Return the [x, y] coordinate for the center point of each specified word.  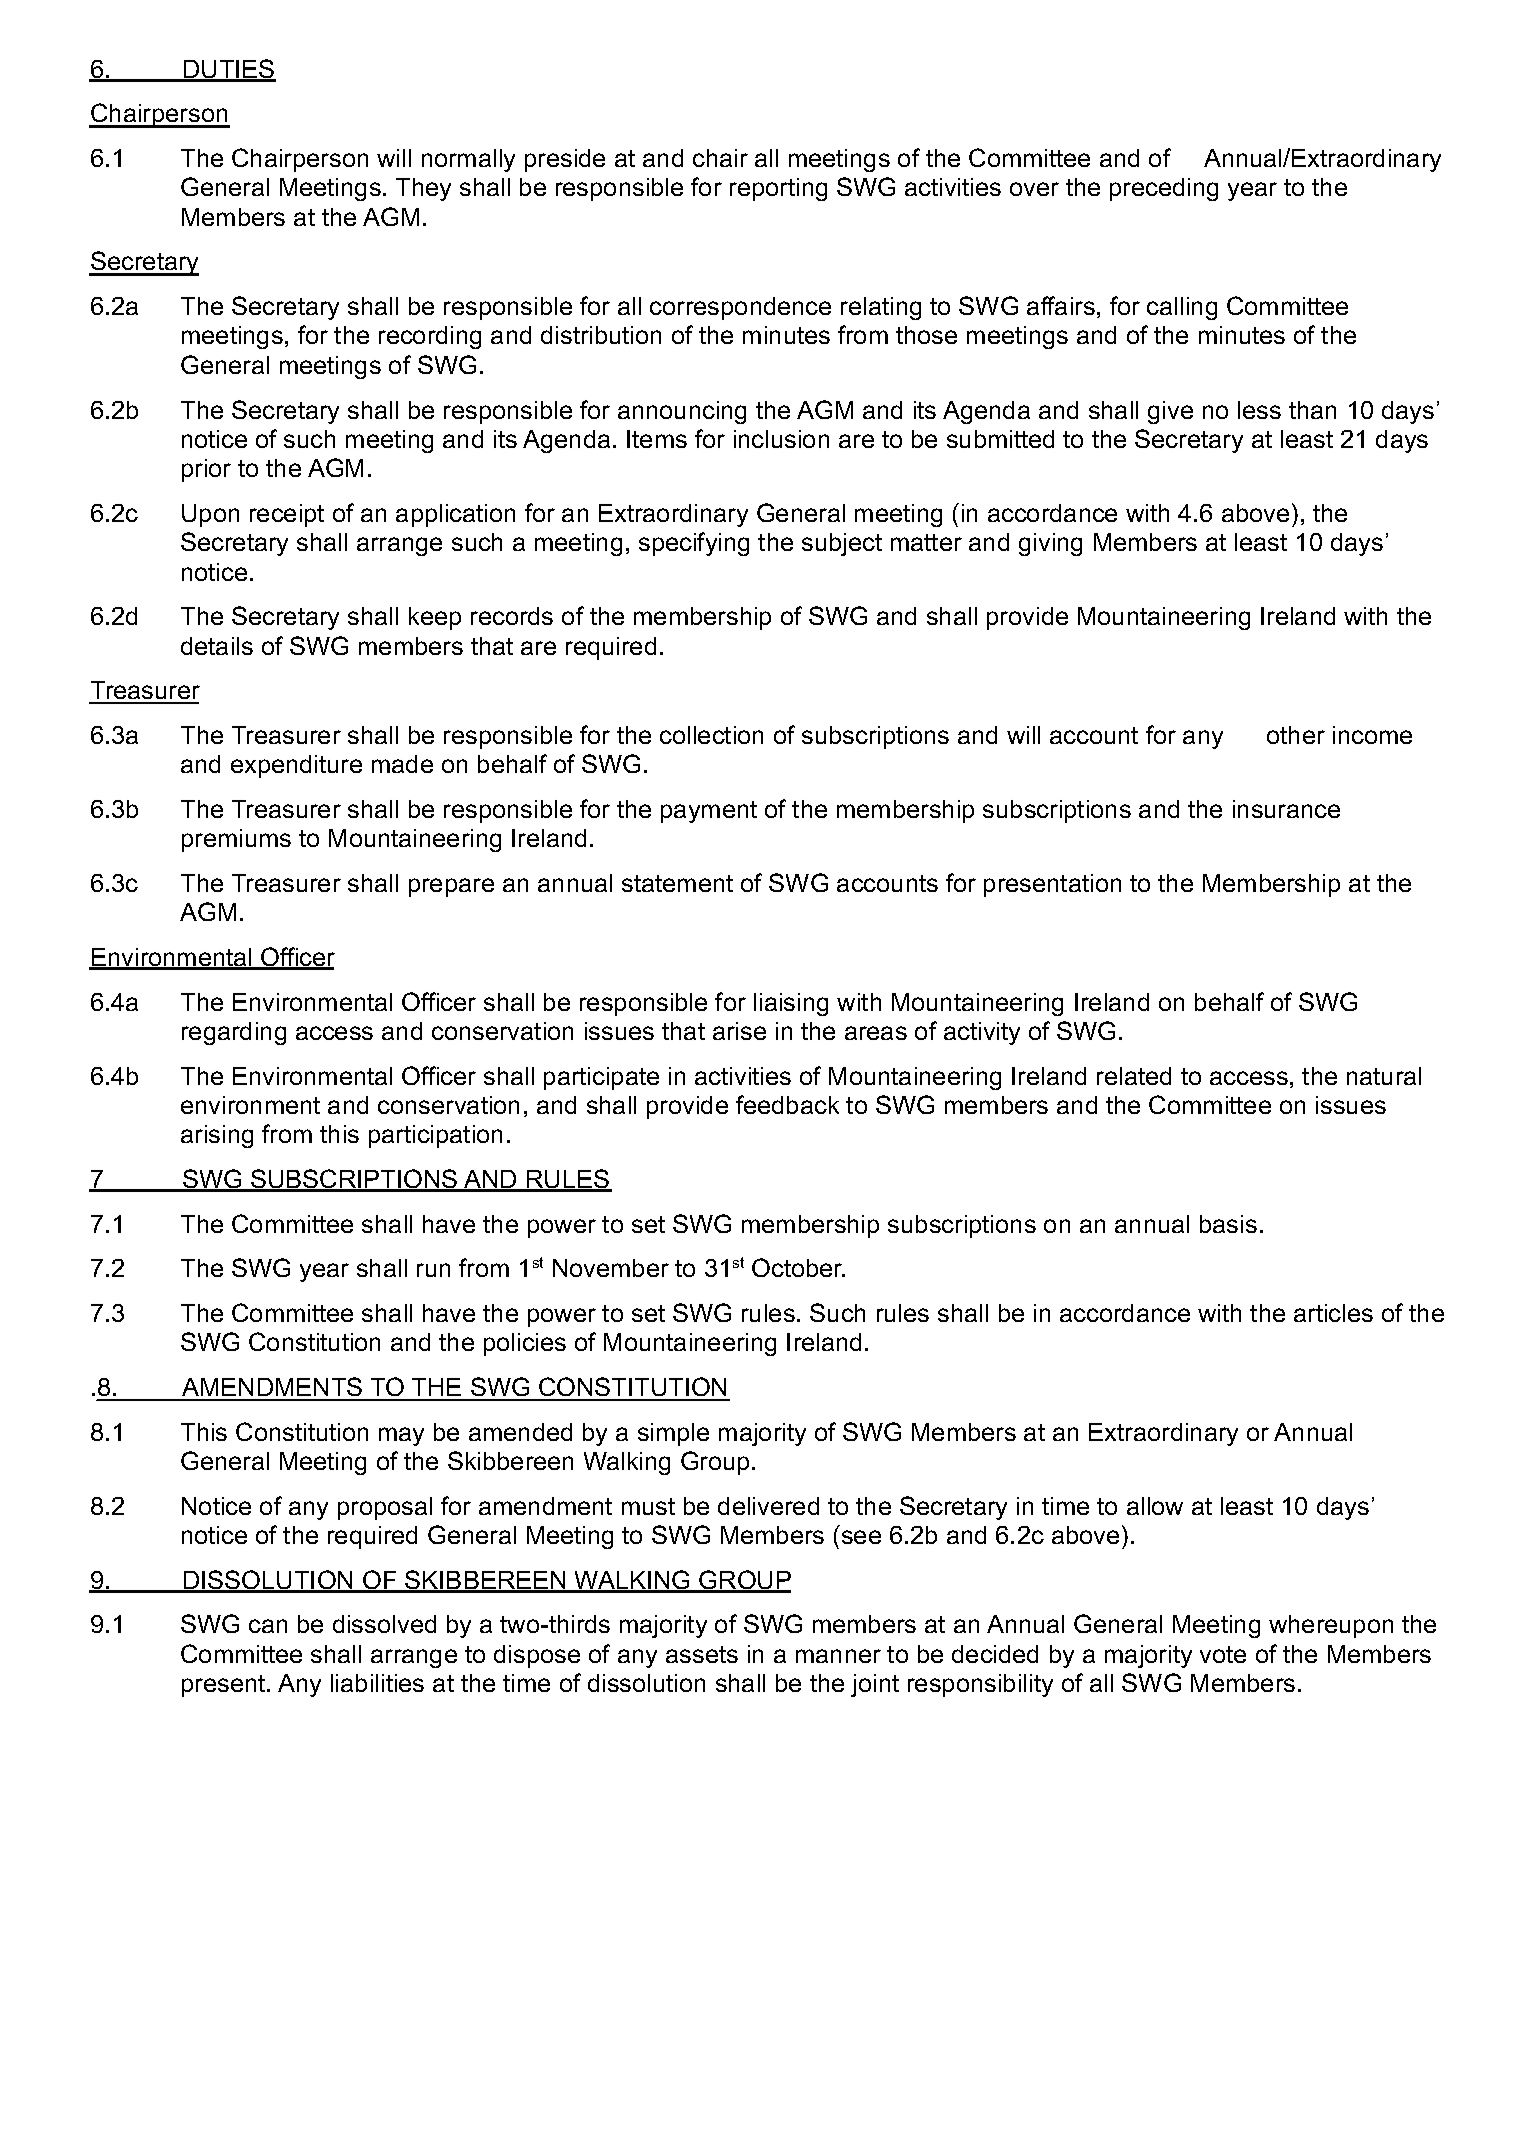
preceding [1164, 189]
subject [842, 544]
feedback [787, 1104]
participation [435, 1136]
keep [435, 618]
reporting [778, 189]
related [1134, 1076]
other [1296, 735]
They [423, 189]
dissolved [384, 1624]
